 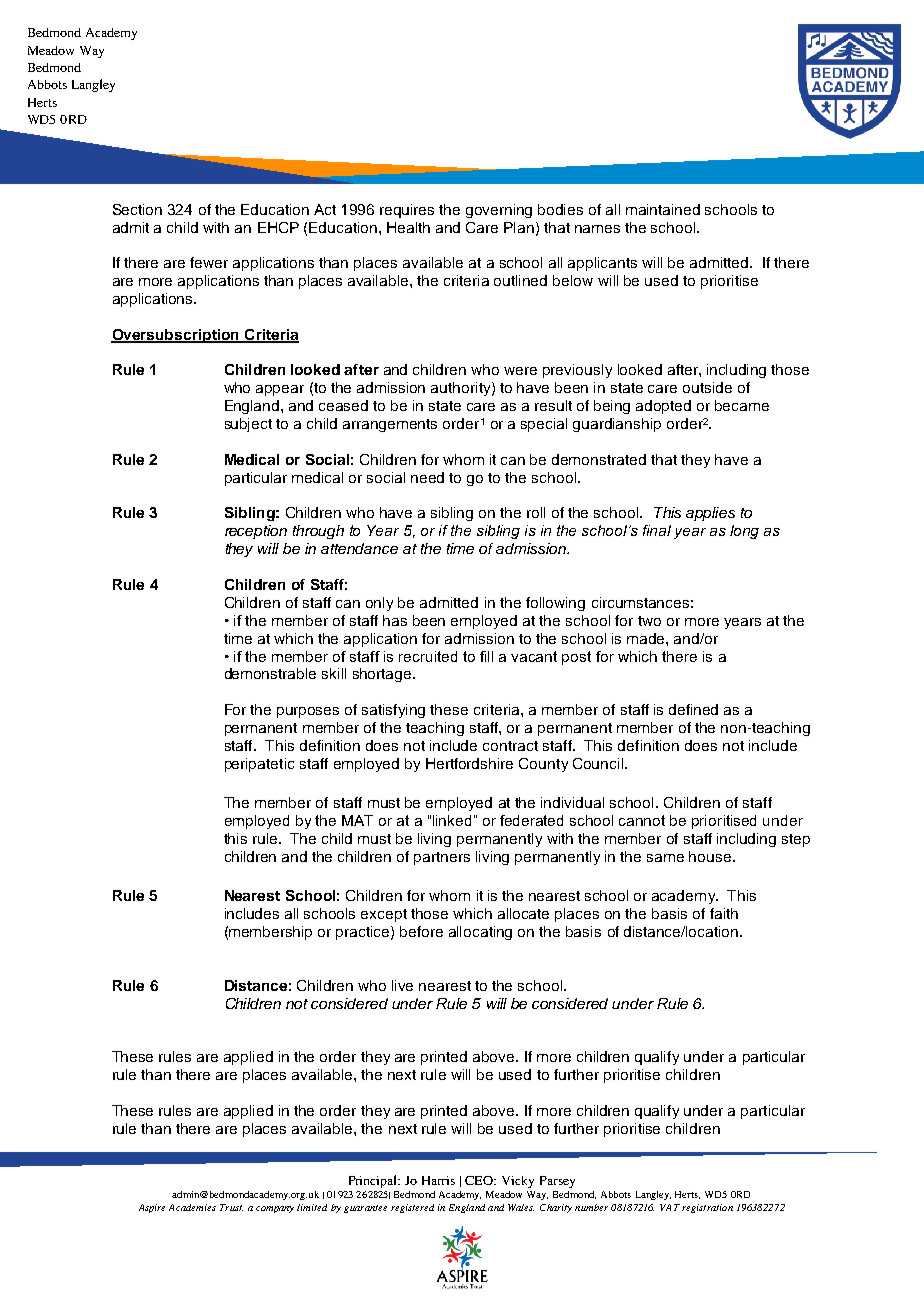 I want to click on demonstrable, so click(x=270, y=673).
